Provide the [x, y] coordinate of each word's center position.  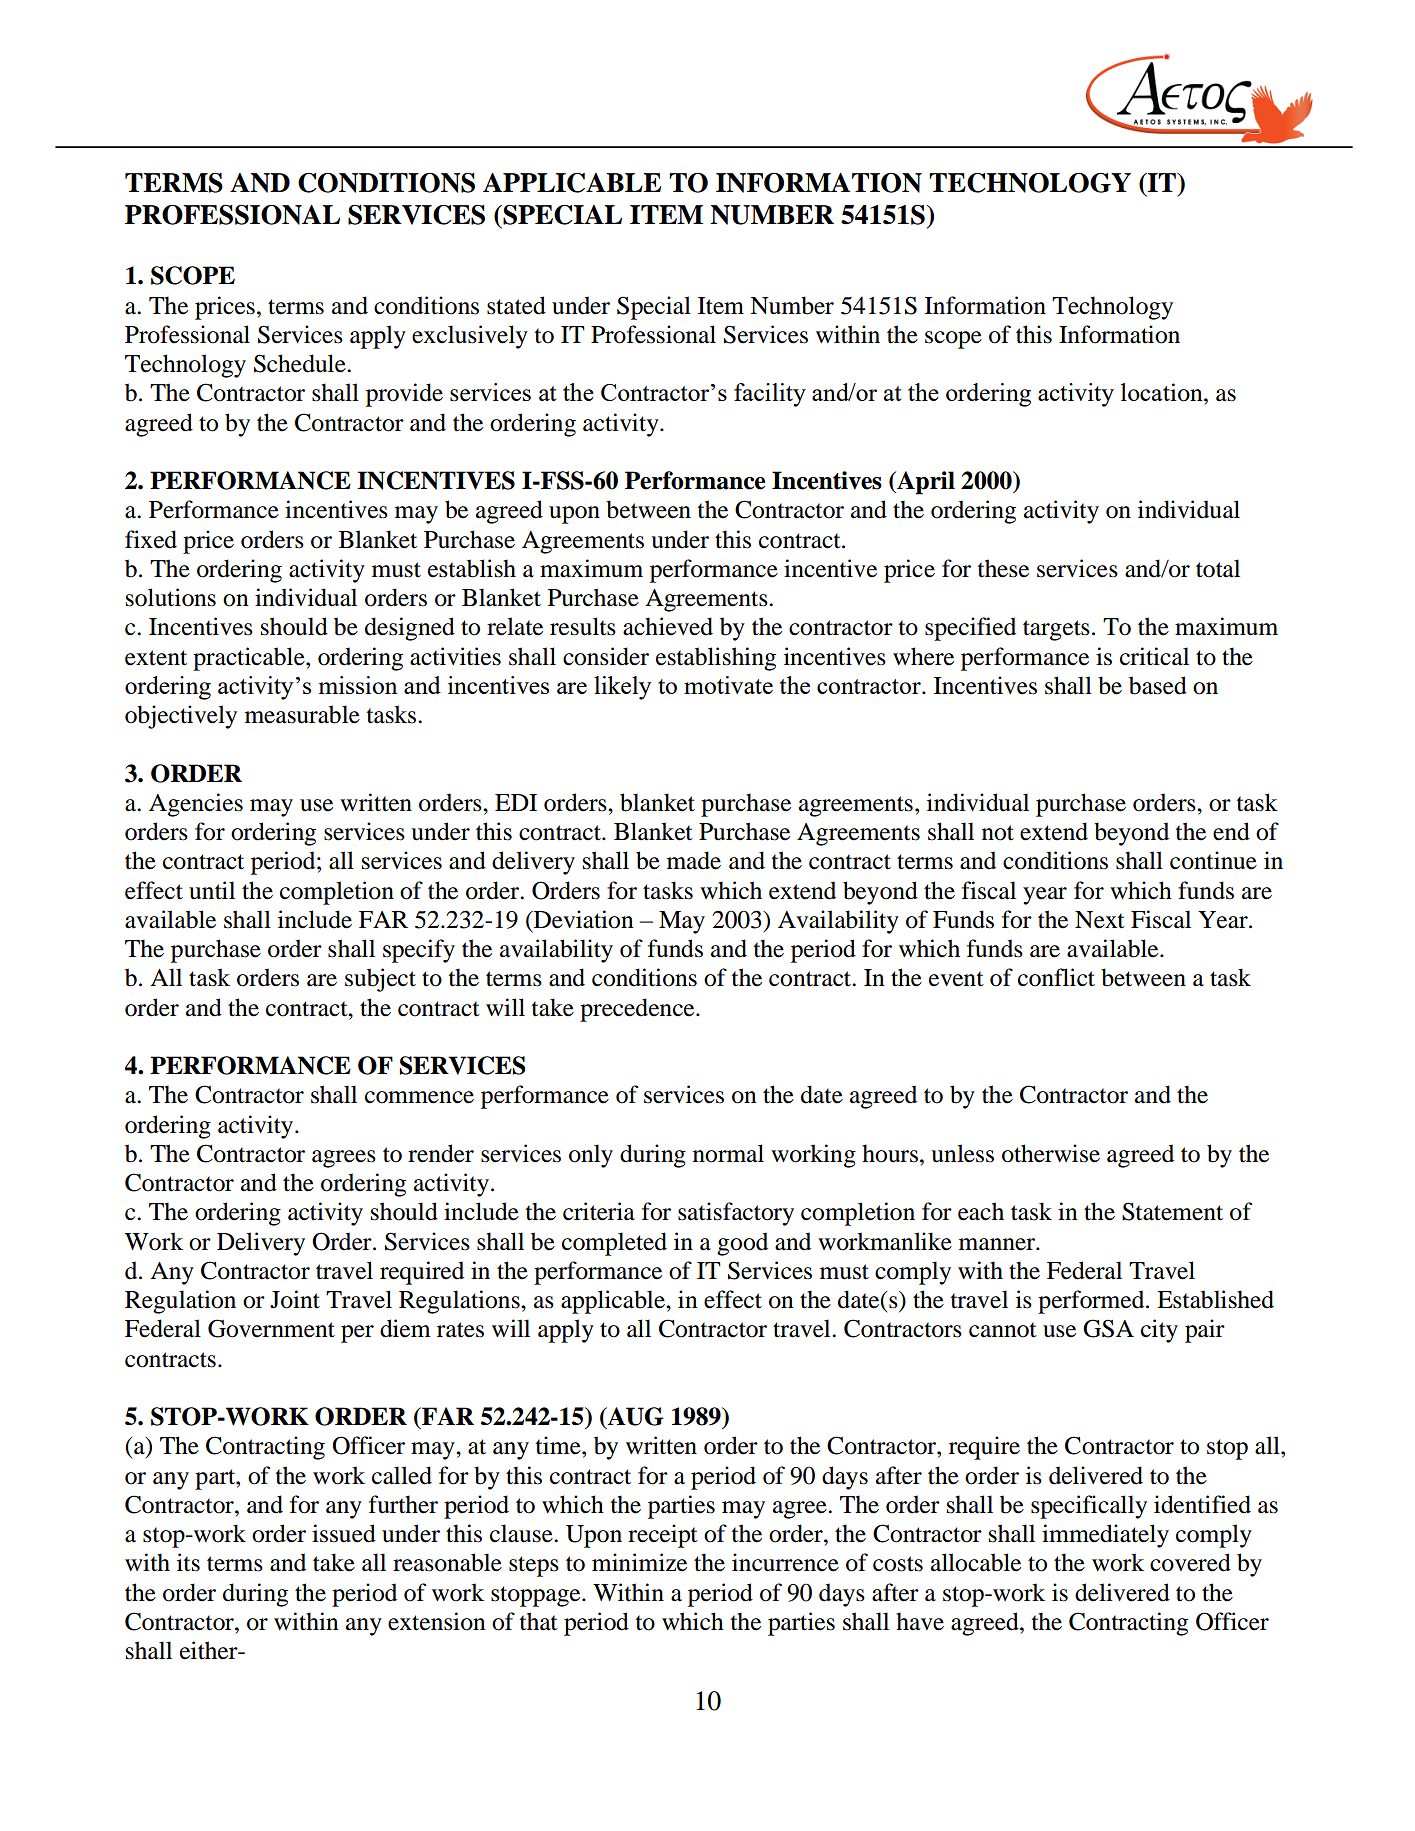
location [1163, 392]
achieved [668, 626]
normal [728, 1153]
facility [770, 395]
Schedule [301, 363]
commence [419, 1097]
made [694, 860]
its [188, 1562]
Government [271, 1328]
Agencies [196, 805]
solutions [171, 597]
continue [1213, 860]
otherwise [1051, 1153]
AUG [634, 1417]
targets [1056, 630]
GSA [1108, 1328]
